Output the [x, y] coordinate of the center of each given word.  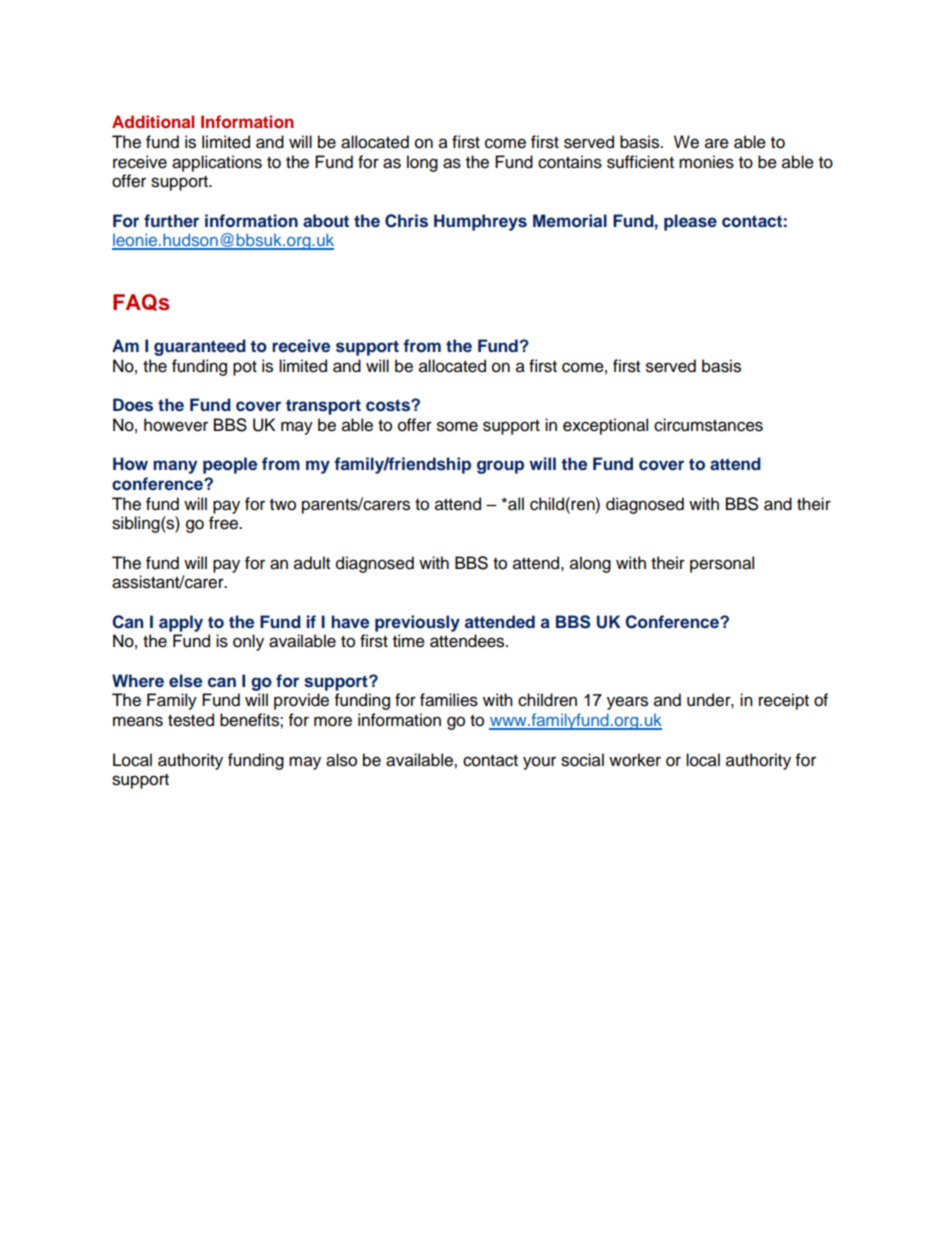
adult [312, 563]
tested [191, 720]
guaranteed [200, 347]
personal [722, 564]
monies [706, 162]
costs [389, 405]
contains [570, 162]
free [225, 523]
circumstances [708, 425]
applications [217, 163]
